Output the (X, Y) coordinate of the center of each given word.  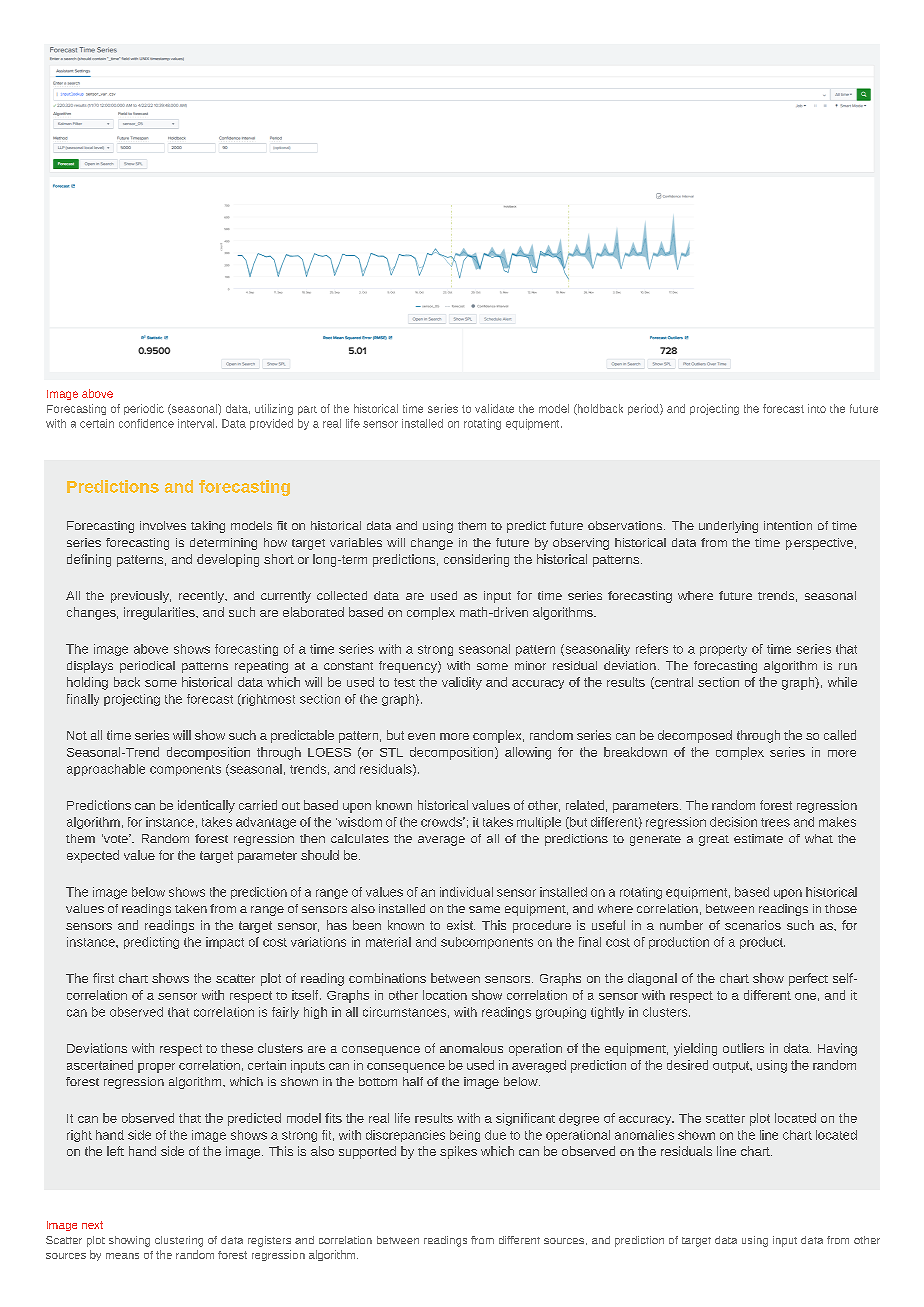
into (817, 408)
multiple (539, 823)
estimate (758, 838)
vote (116, 838)
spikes (458, 1152)
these (237, 1048)
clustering (179, 1241)
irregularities (160, 613)
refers (652, 649)
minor (530, 665)
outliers (743, 1048)
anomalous (471, 1048)
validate (494, 408)
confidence (146, 423)
